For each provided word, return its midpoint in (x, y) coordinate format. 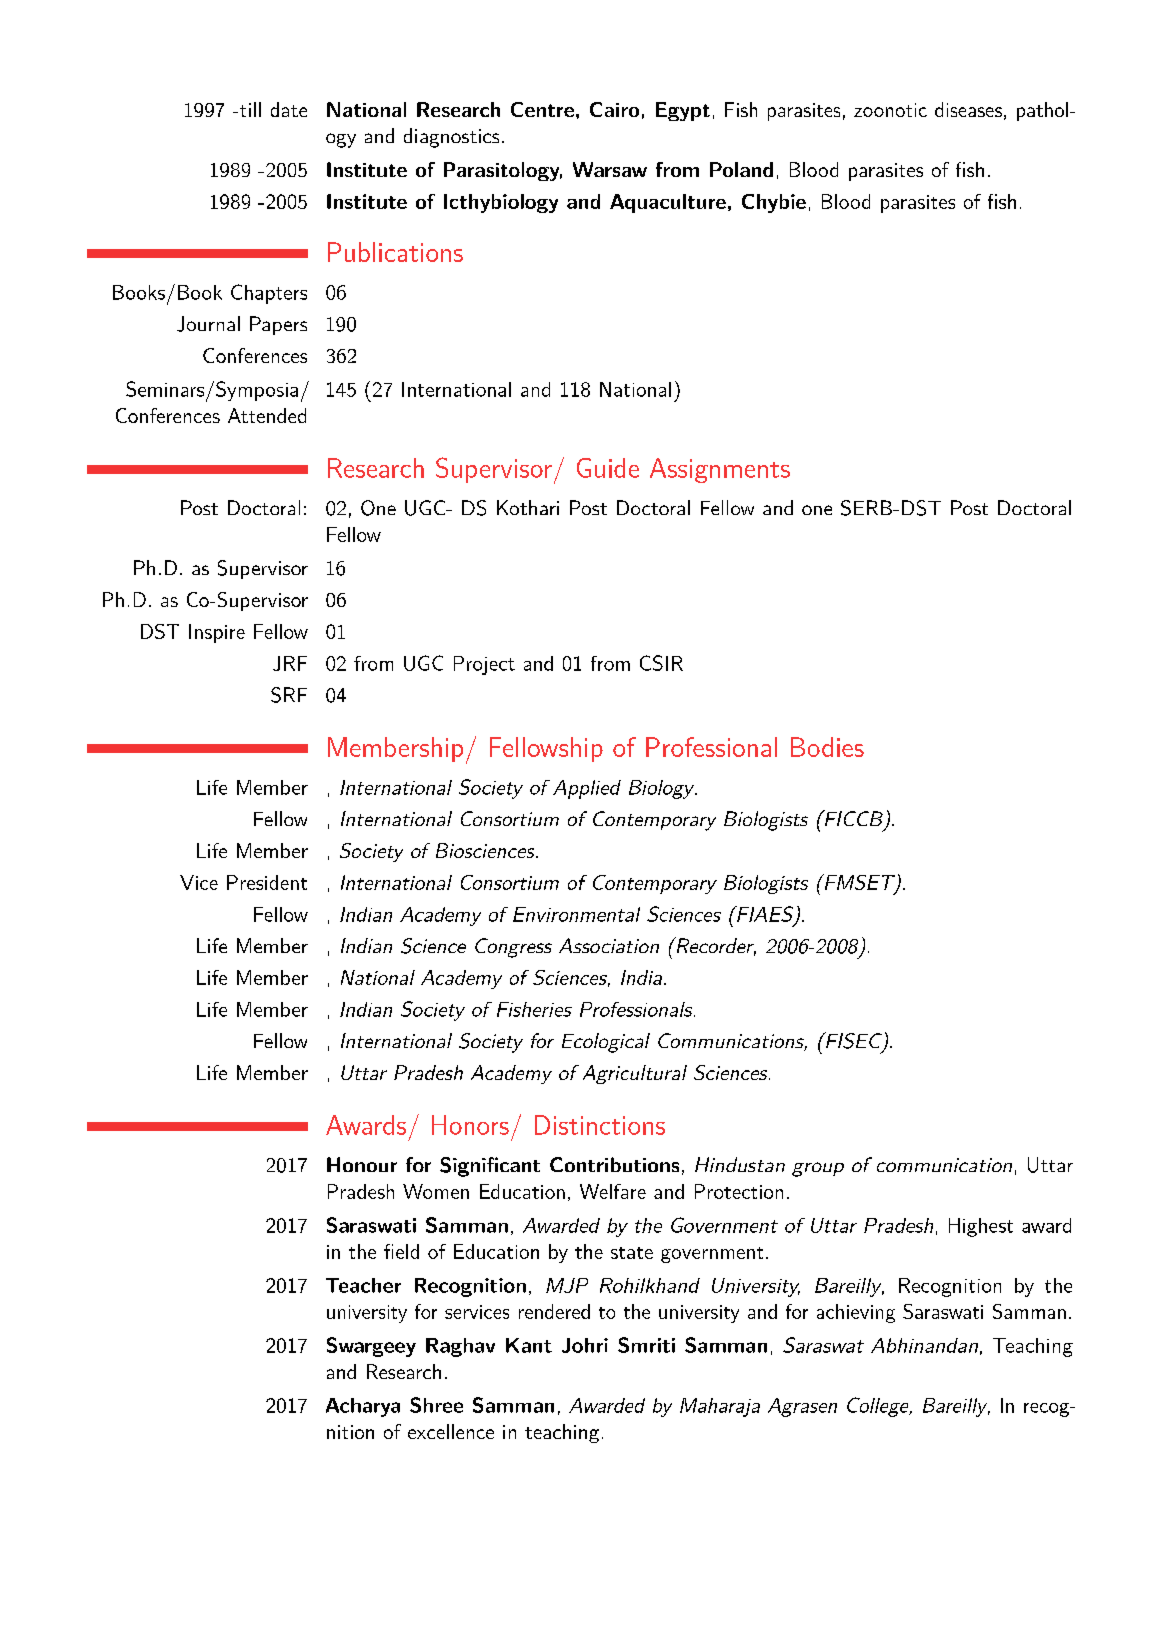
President (267, 882)
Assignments (720, 470)
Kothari (528, 507)
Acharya (363, 1407)
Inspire (217, 633)
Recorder (715, 946)
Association (609, 945)
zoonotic (890, 110)
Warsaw (610, 169)
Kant (529, 1345)
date (289, 109)
